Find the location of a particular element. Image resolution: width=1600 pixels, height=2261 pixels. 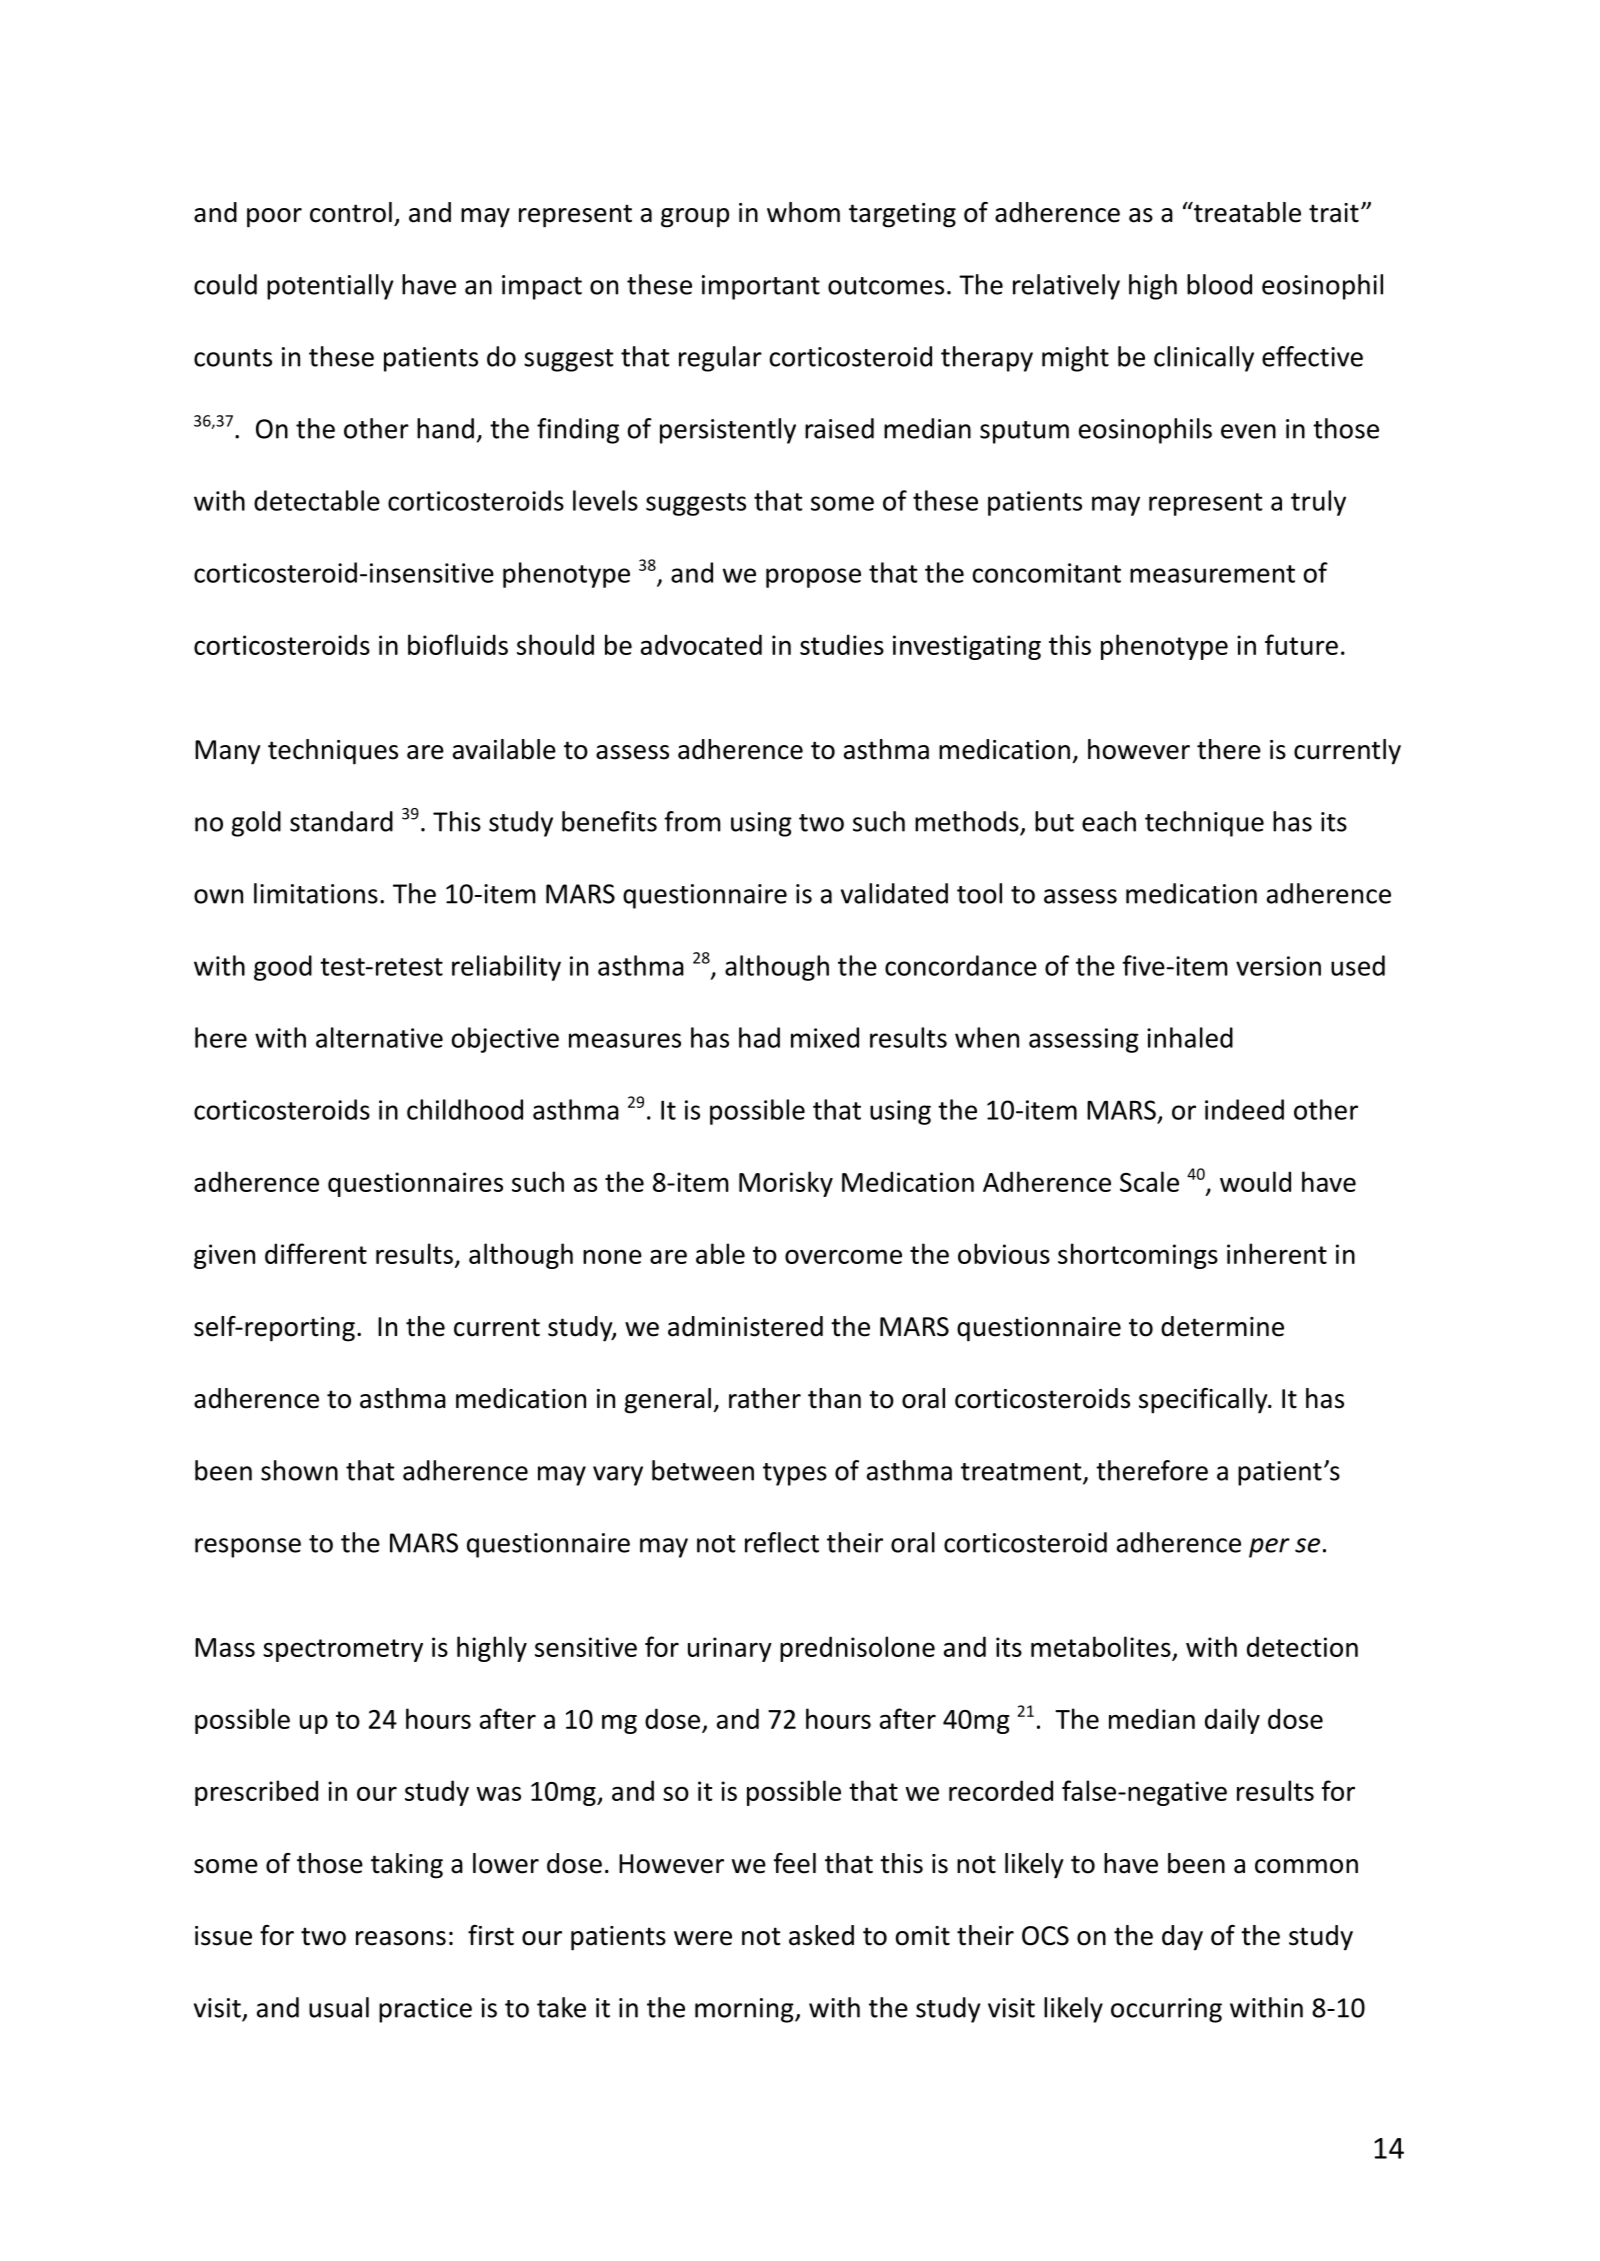

important is located at coordinates (761, 287).
